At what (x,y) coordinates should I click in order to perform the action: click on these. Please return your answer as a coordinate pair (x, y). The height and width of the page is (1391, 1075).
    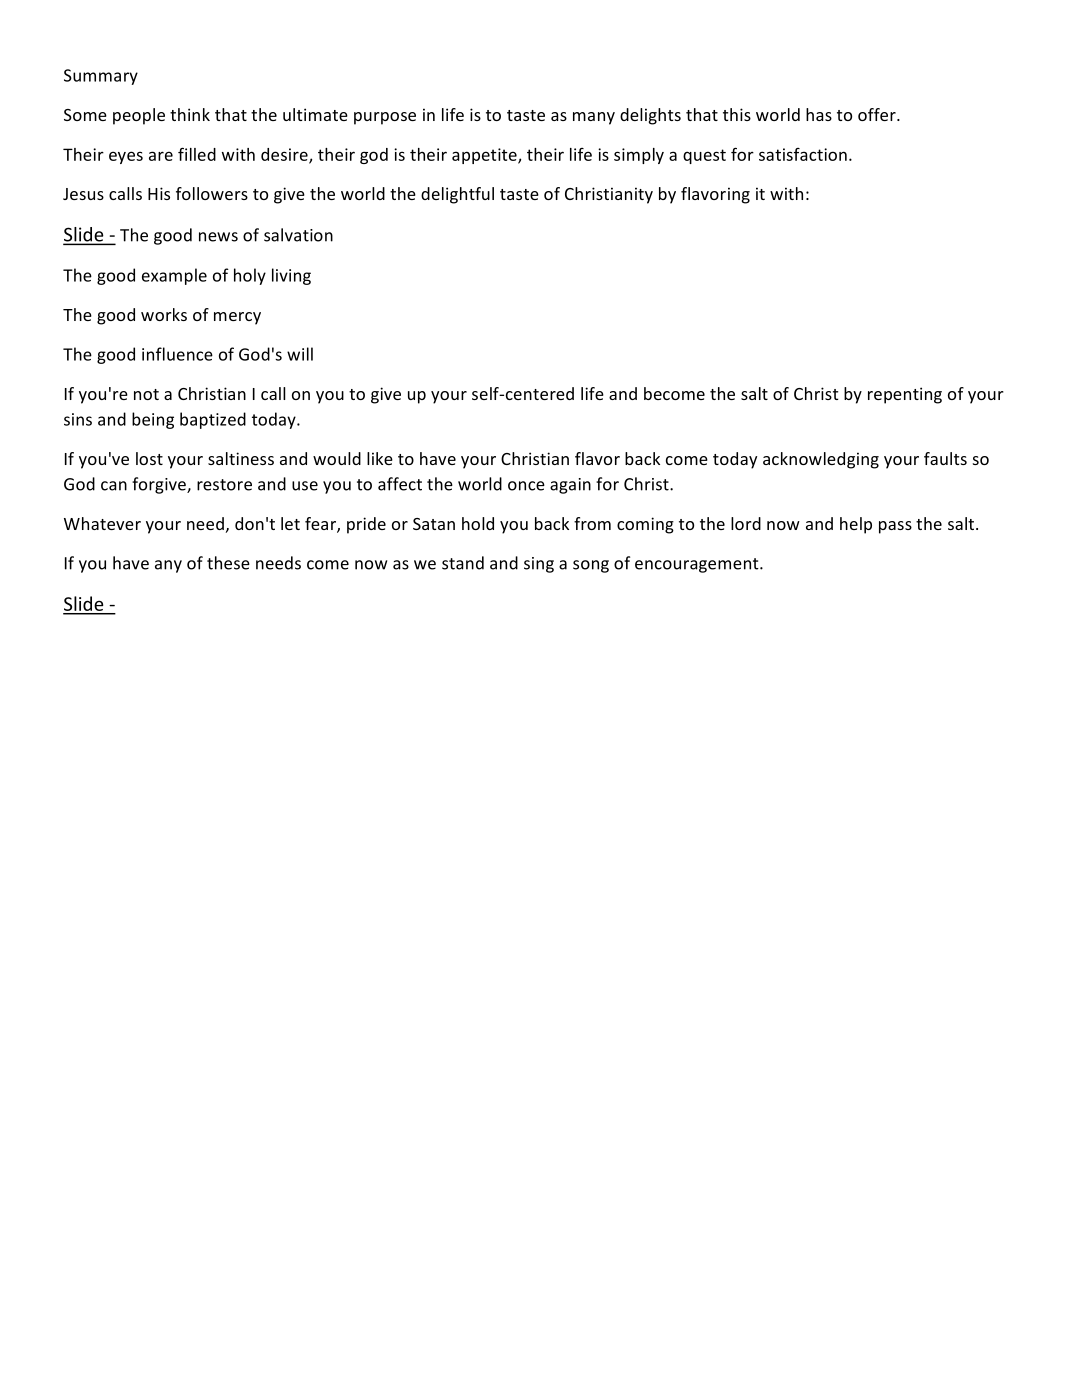
    Looking at the image, I should click on (228, 563).
